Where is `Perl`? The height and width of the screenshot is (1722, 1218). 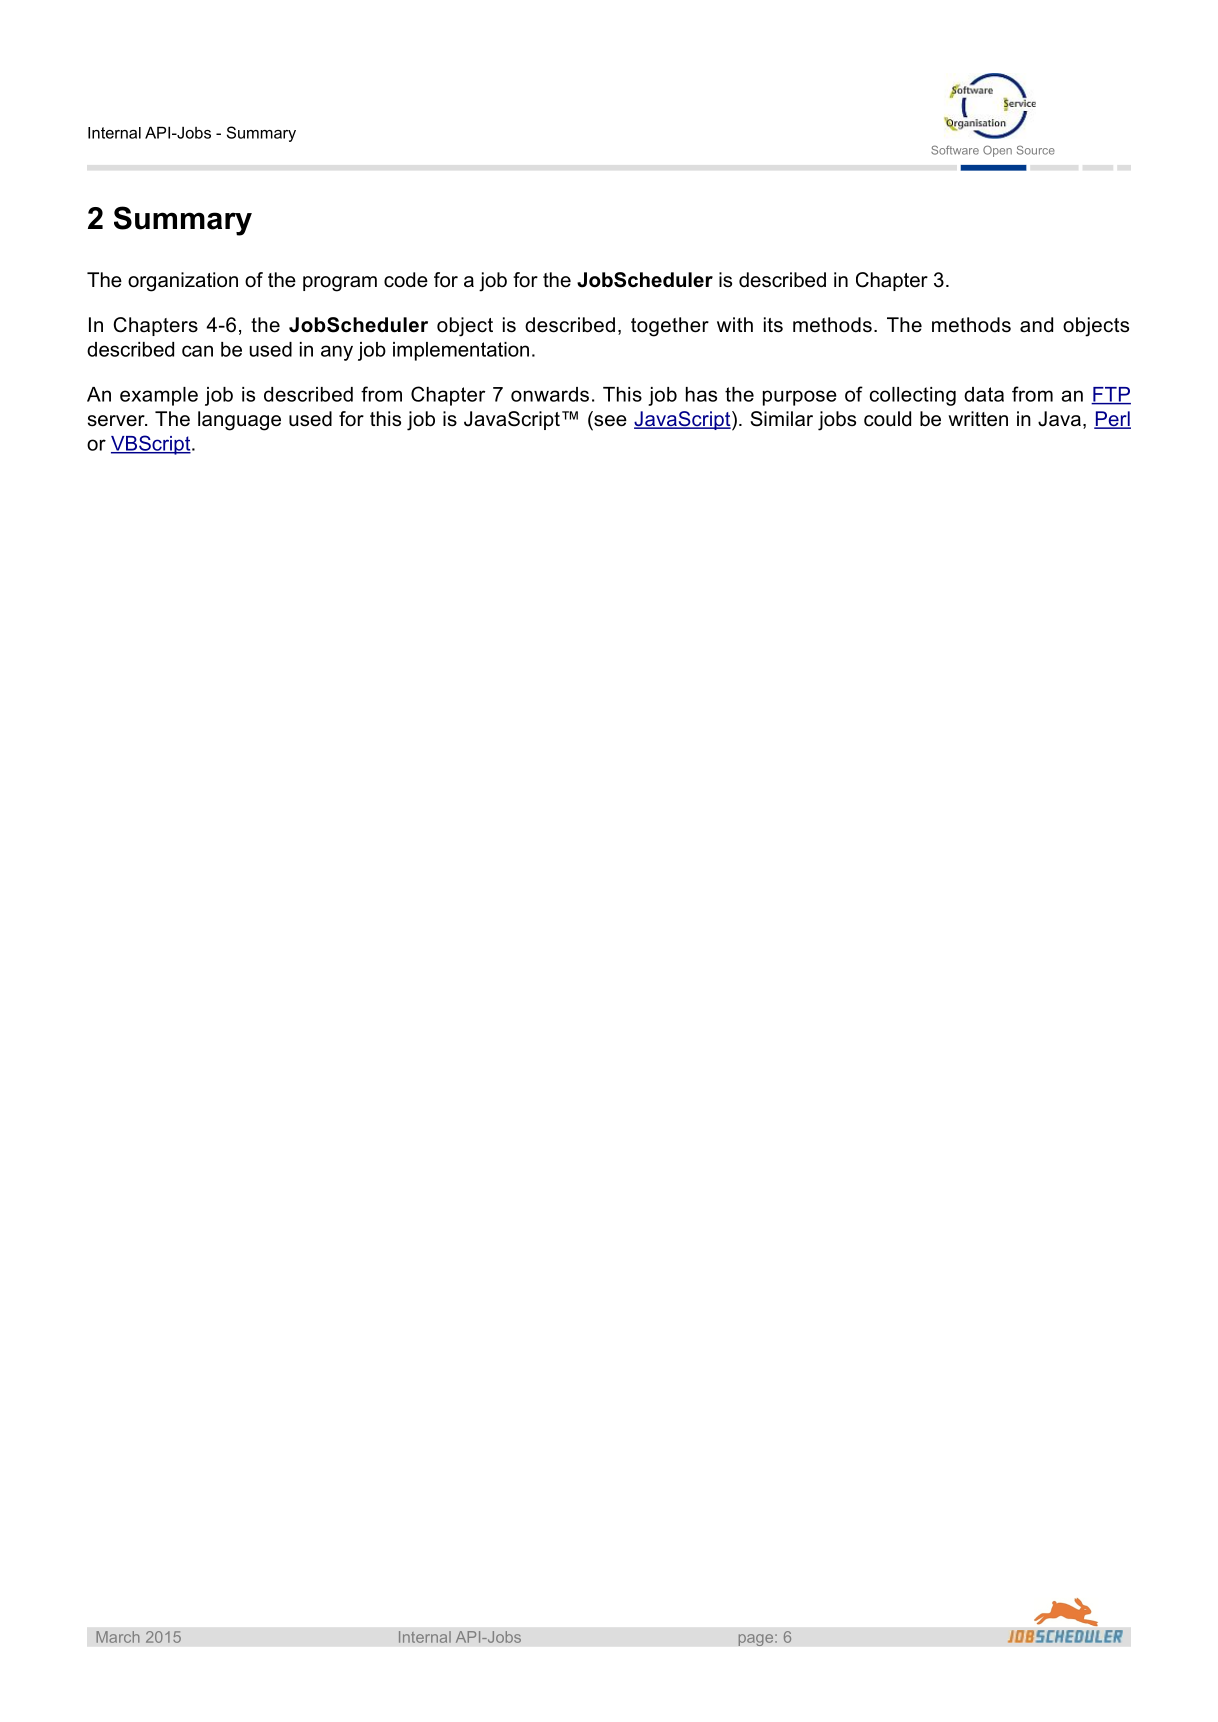 Perl is located at coordinates (1112, 420).
